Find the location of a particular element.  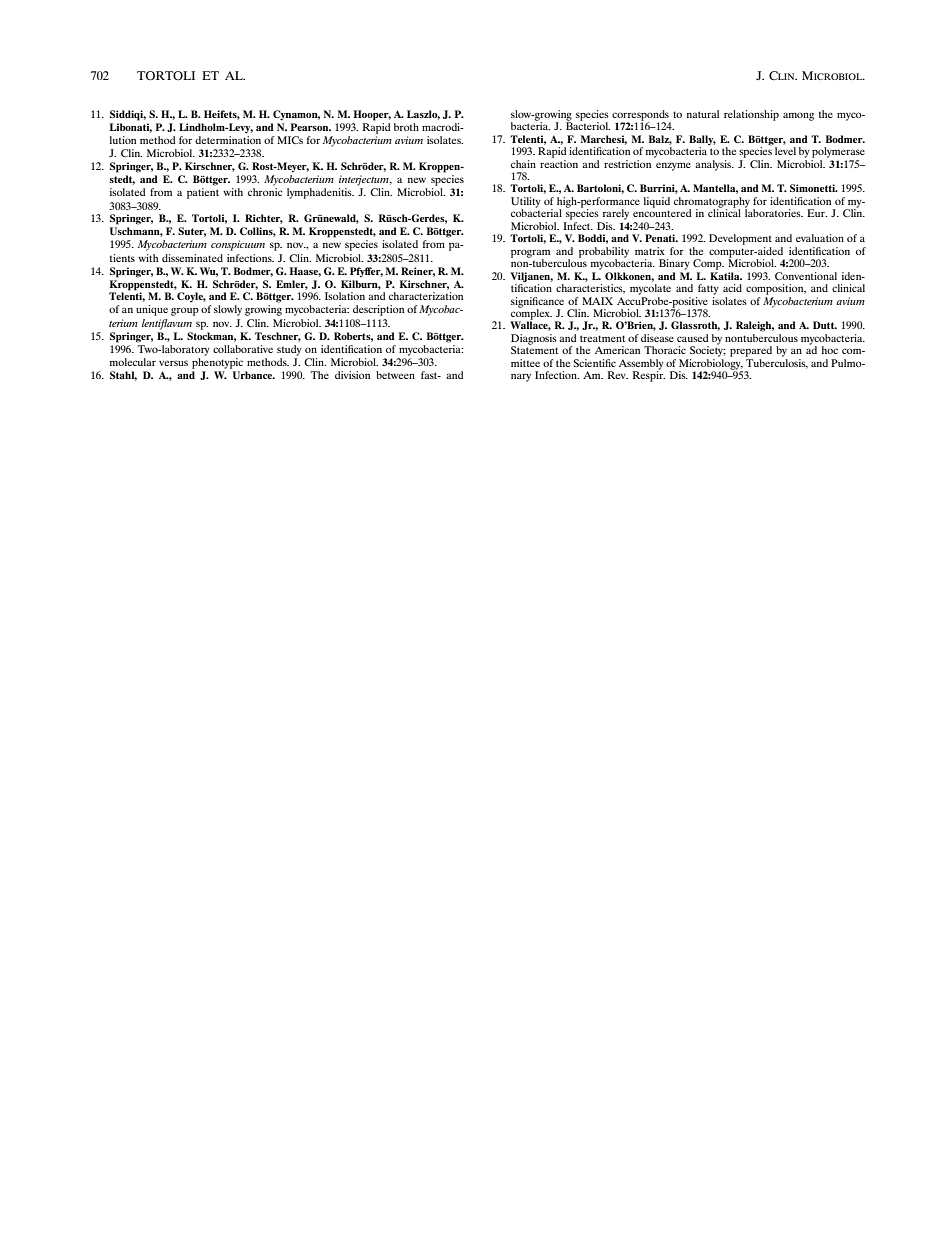

Development is located at coordinates (740, 239).
